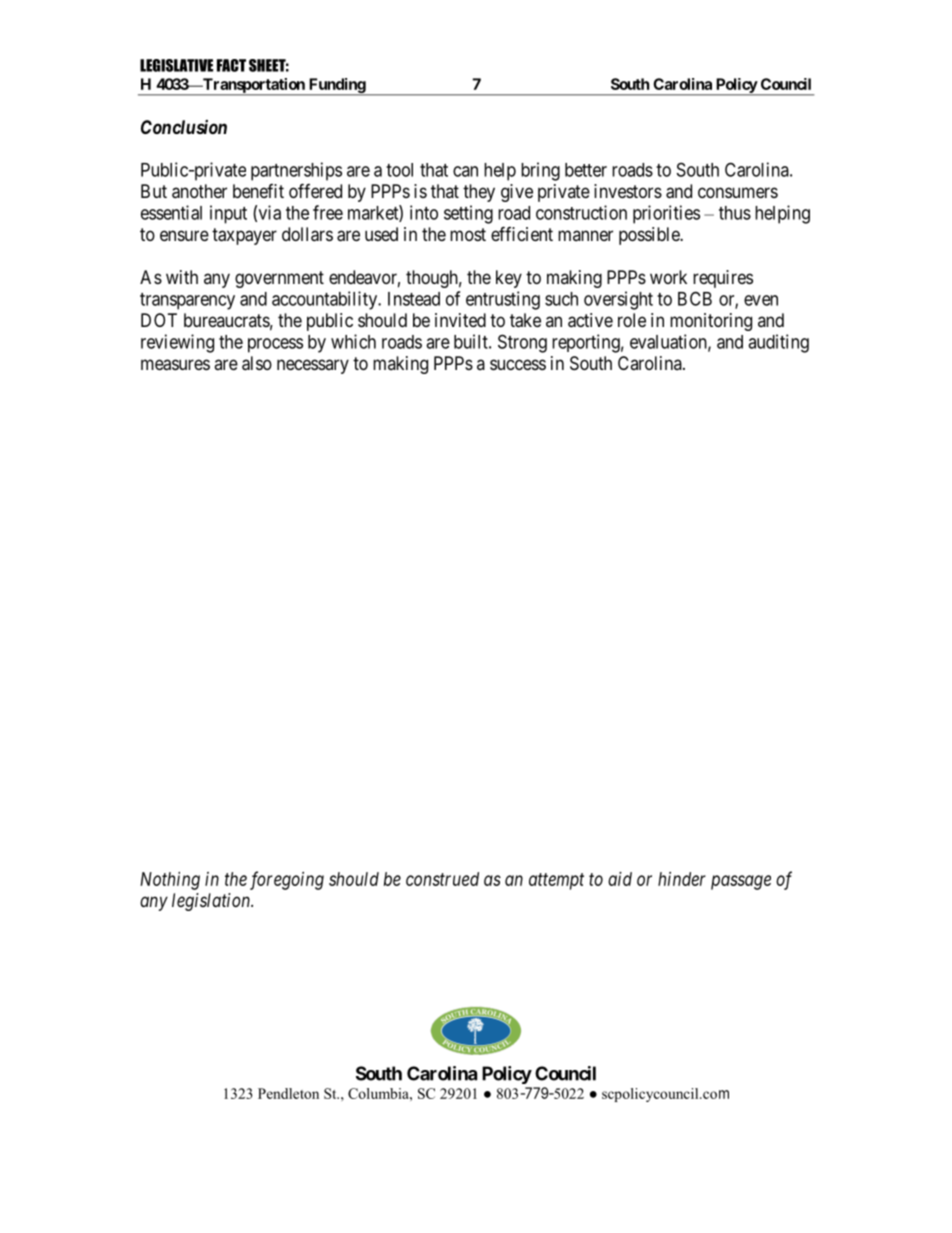 The width and height of the page is (952, 1233). What do you see at coordinates (460, 320) in the page?
I see `invited` at bounding box center [460, 320].
